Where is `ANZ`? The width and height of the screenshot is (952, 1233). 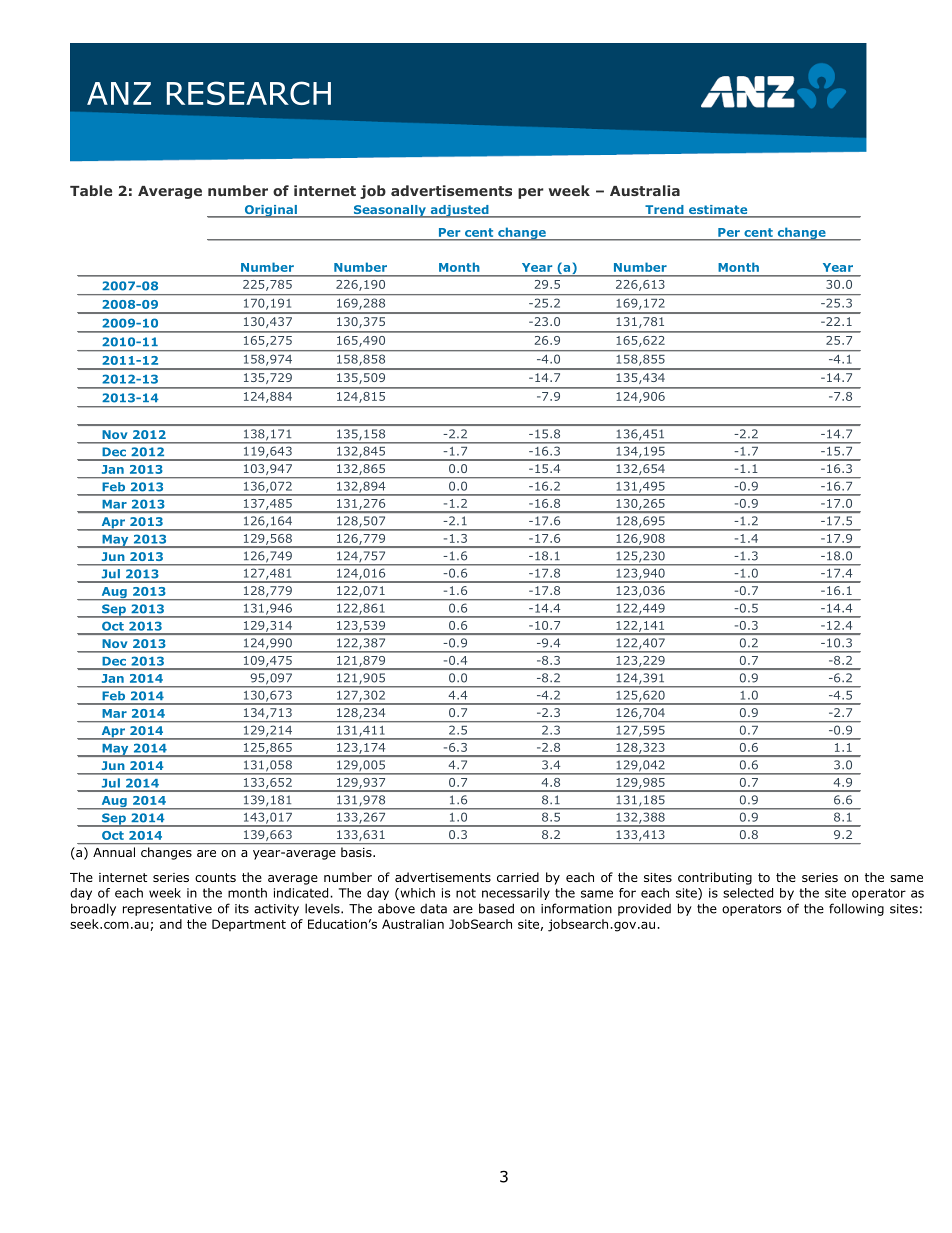
ANZ is located at coordinates (119, 93).
